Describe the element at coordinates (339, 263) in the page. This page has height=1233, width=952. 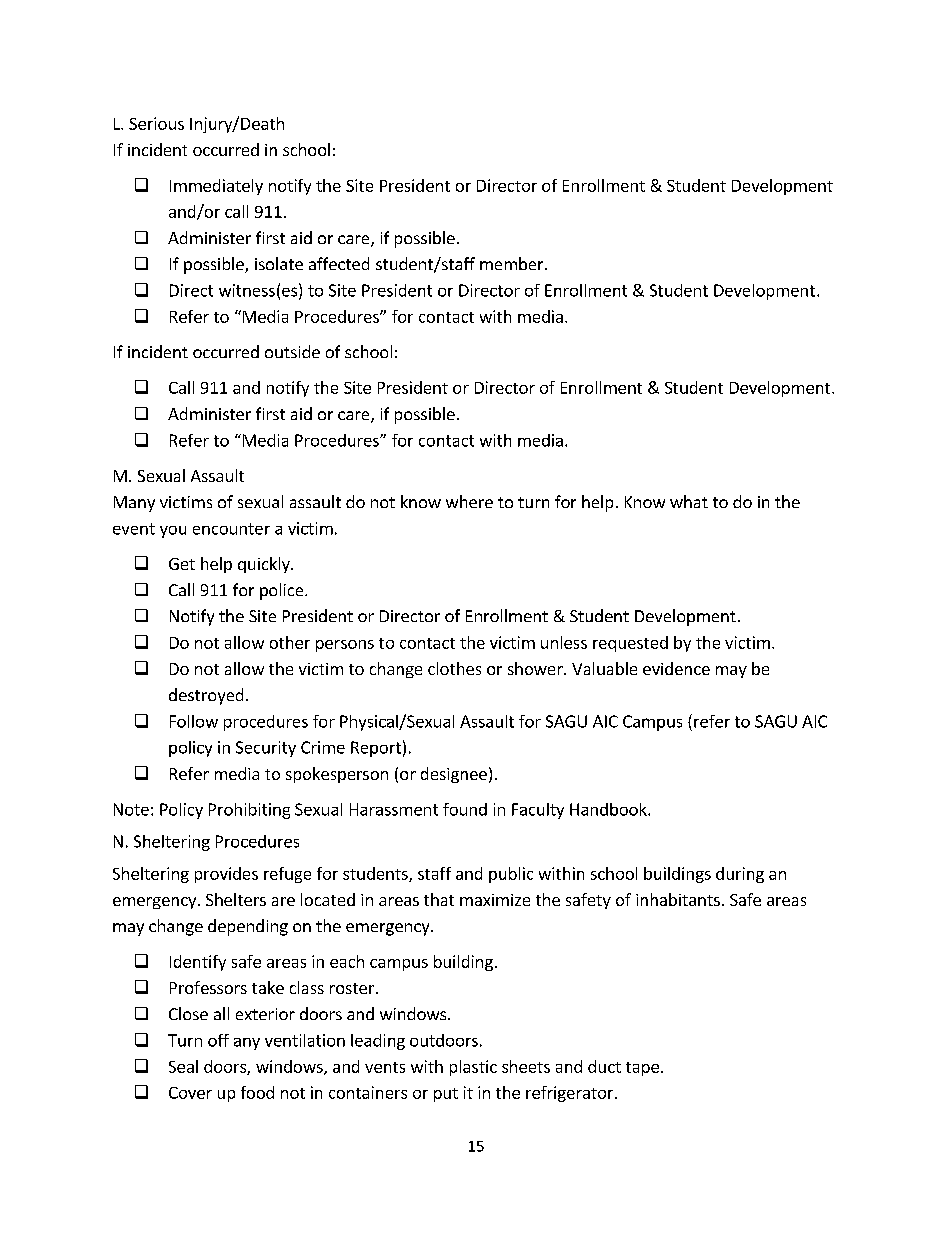
I see `affected` at that location.
